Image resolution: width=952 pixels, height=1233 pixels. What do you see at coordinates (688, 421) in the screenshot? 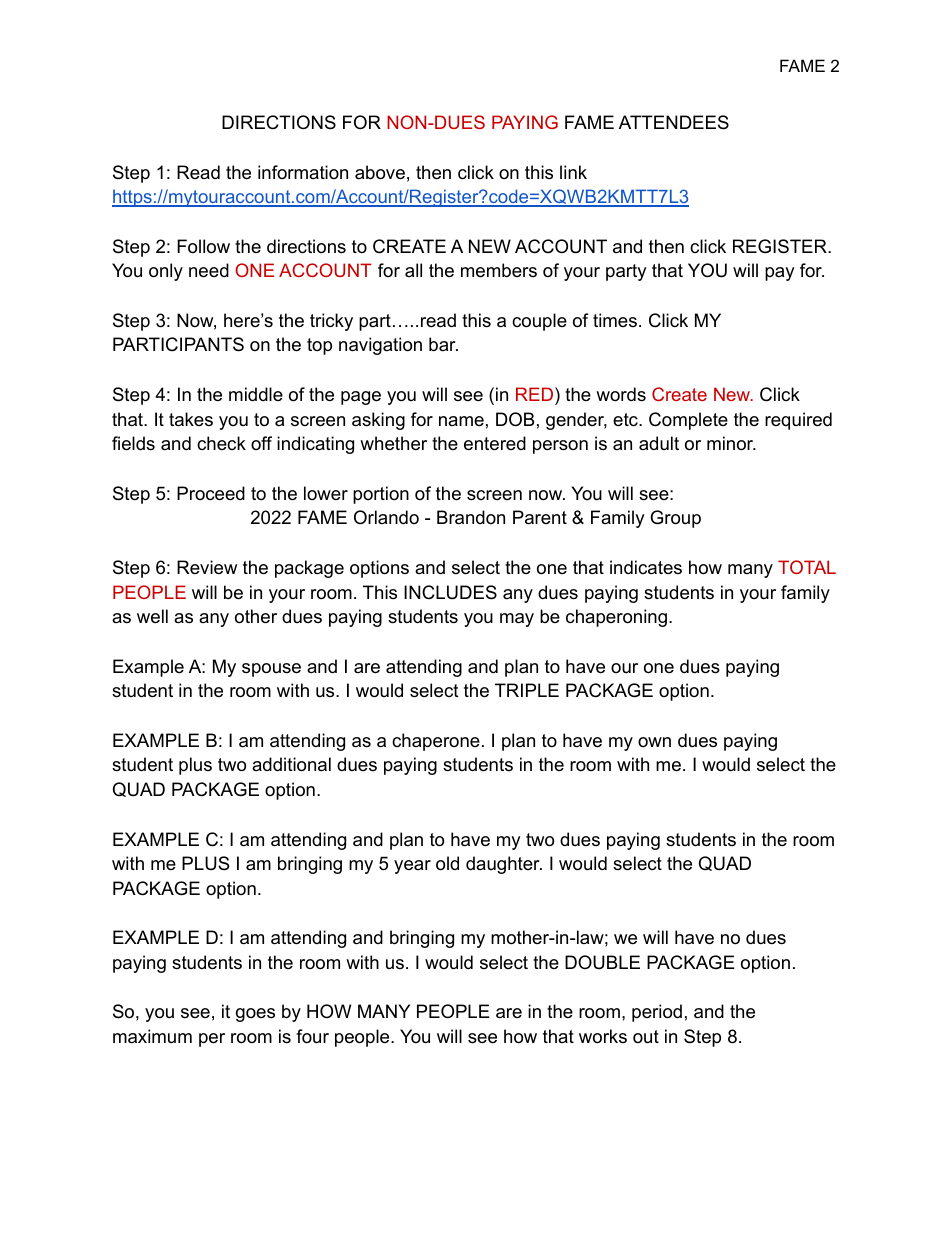
I see `Complete` at bounding box center [688, 421].
